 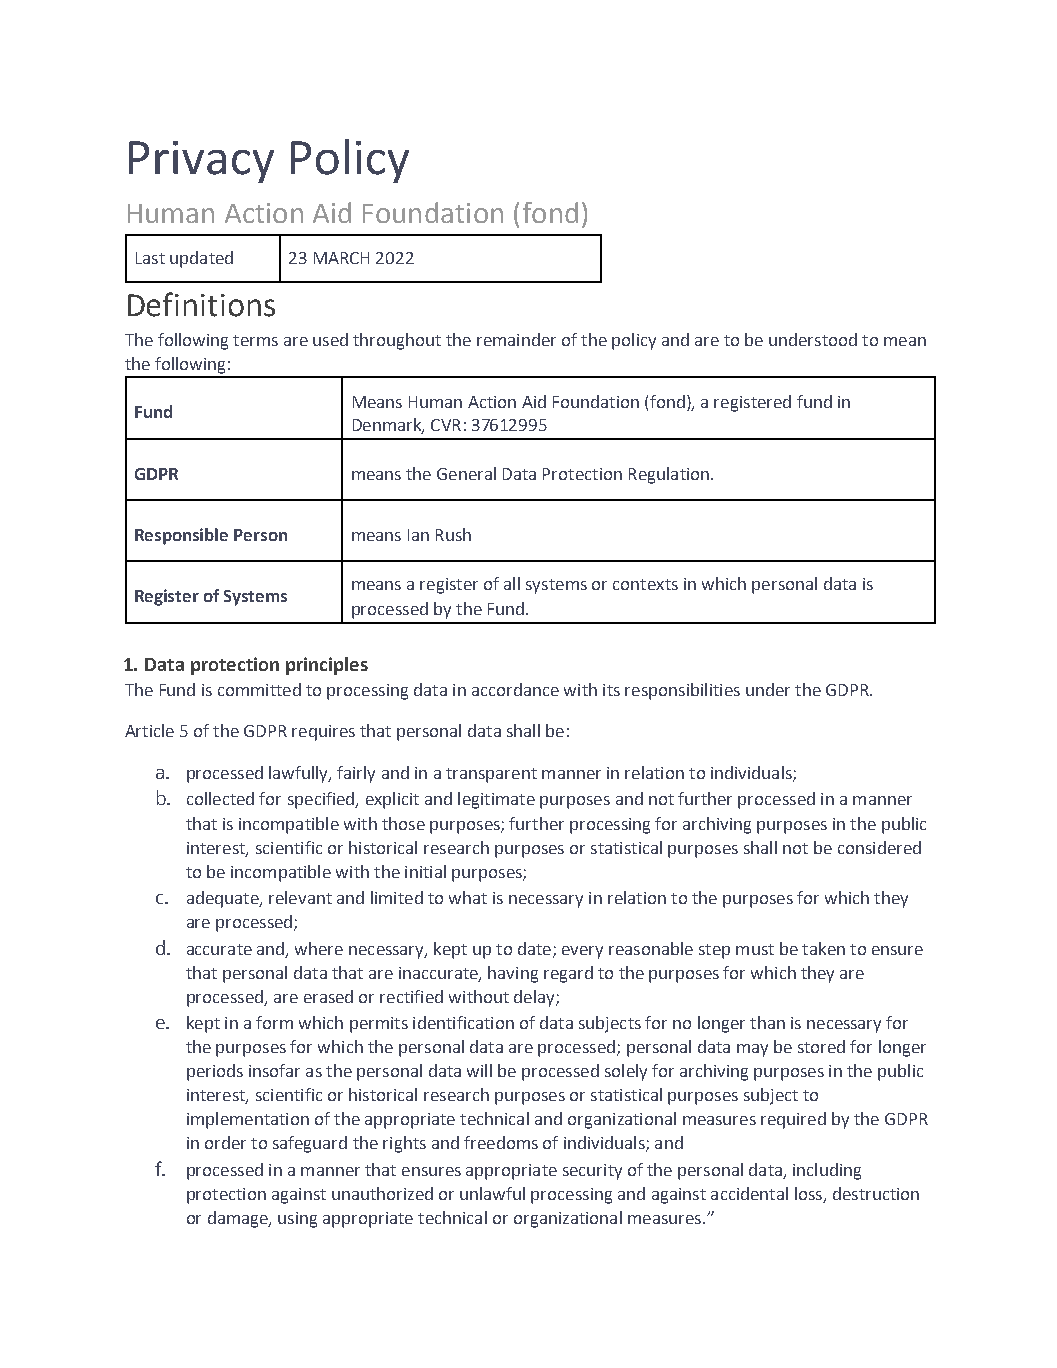 I want to click on damage, so click(x=239, y=1219).
